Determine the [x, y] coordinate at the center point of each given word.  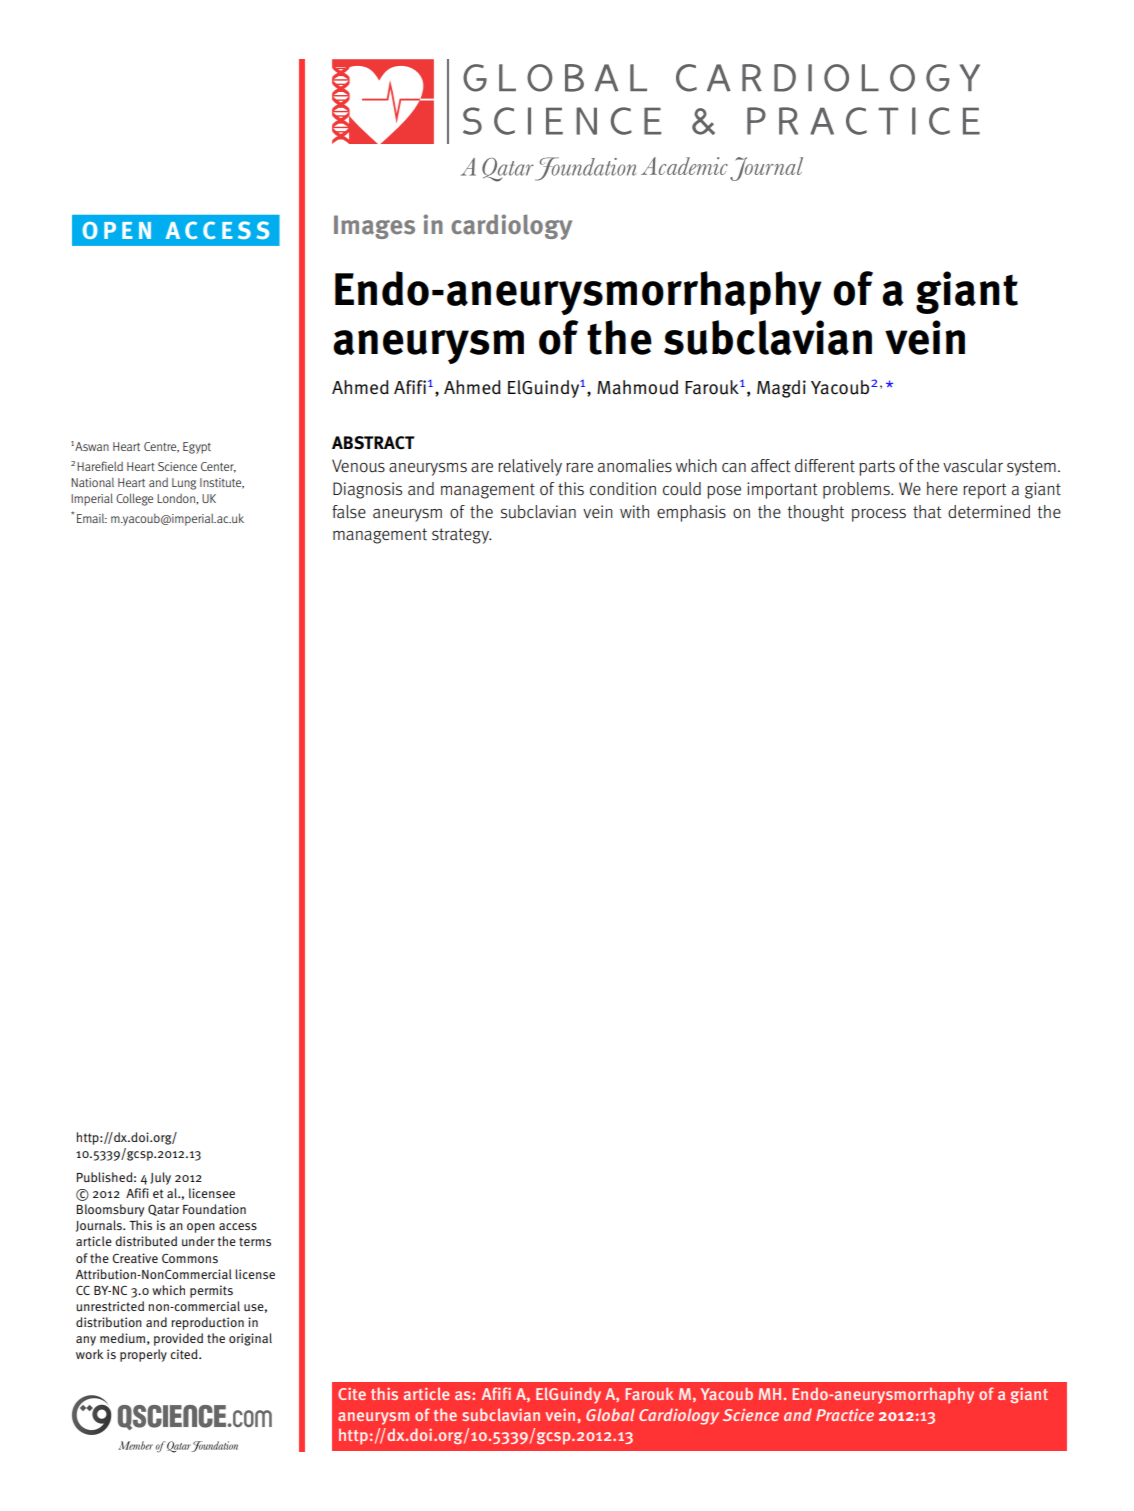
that [927, 512]
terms [255, 1241]
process [879, 515]
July [160, 1178]
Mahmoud [637, 387]
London [177, 498]
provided [178, 1339]
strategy [461, 536]
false [349, 511]
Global [610, 1414]
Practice [845, 1415]
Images [374, 227]
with [634, 512]
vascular [973, 466]
